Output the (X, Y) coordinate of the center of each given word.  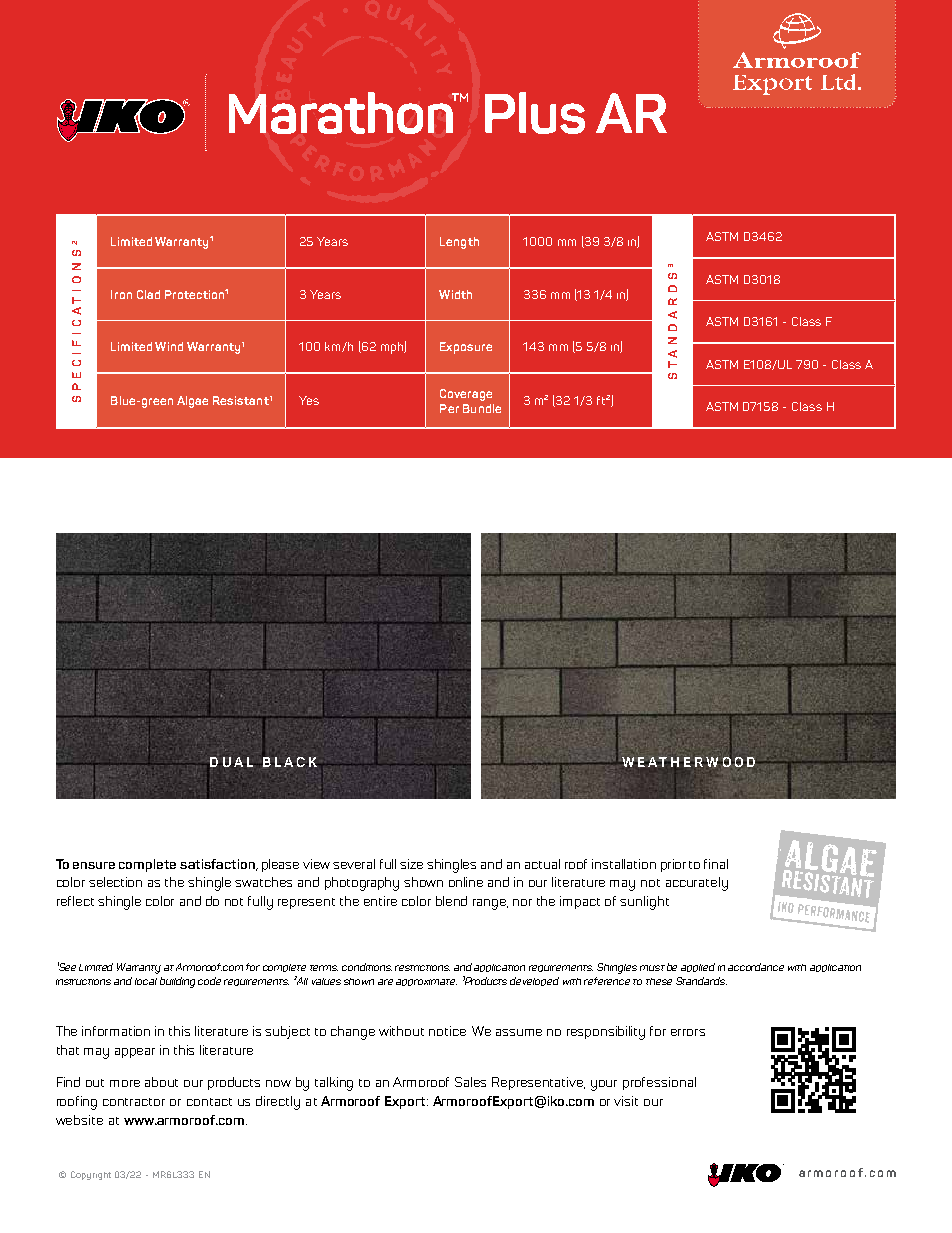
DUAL (232, 762)
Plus (535, 113)
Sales (470, 1082)
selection (115, 882)
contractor (134, 1102)
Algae (192, 402)
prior (673, 865)
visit (626, 1101)
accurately (697, 884)
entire (380, 901)
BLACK (291, 762)
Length (459, 243)
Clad (148, 294)
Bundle (482, 408)
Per (449, 408)
